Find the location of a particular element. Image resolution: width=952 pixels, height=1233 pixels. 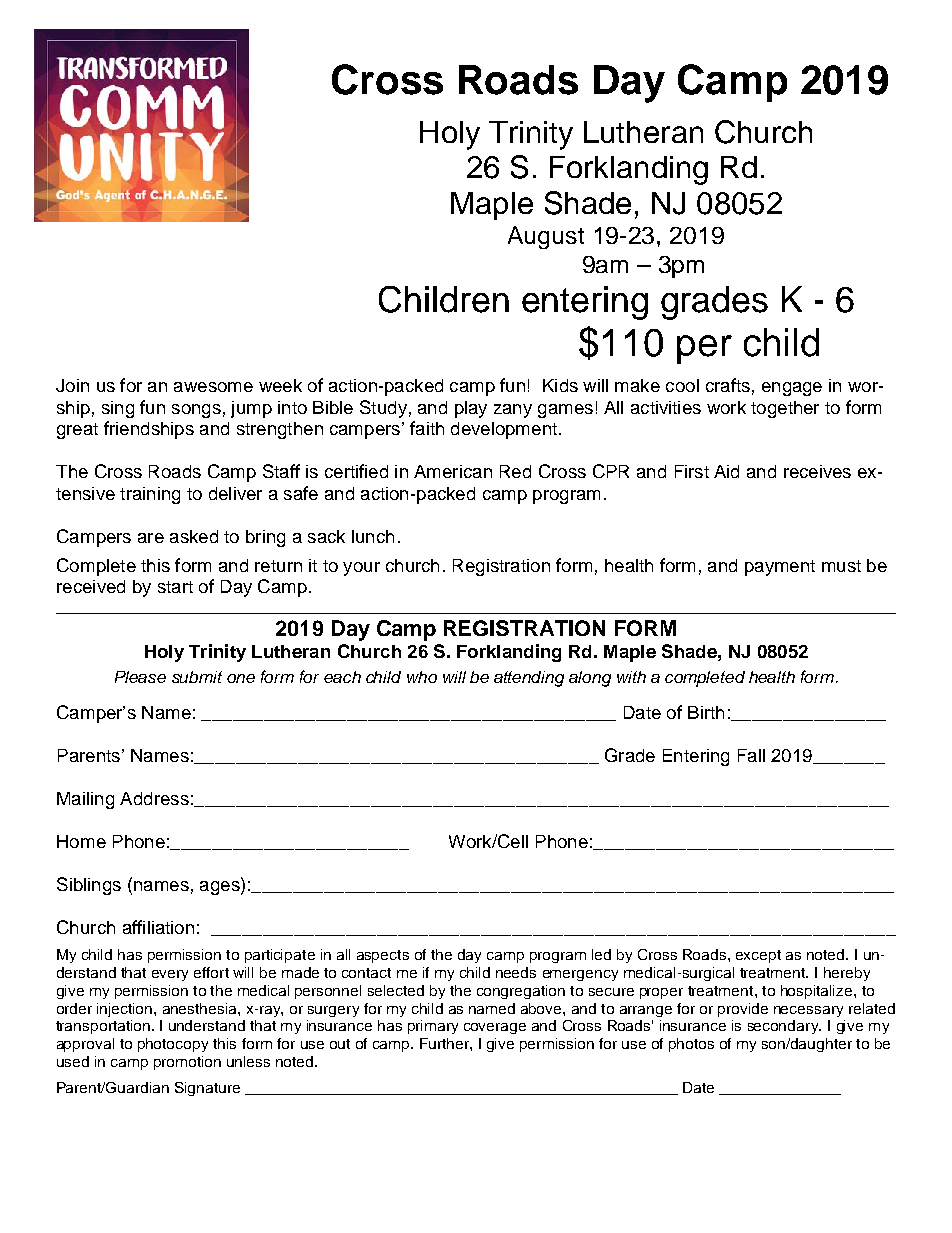

awesome is located at coordinates (213, 387).
